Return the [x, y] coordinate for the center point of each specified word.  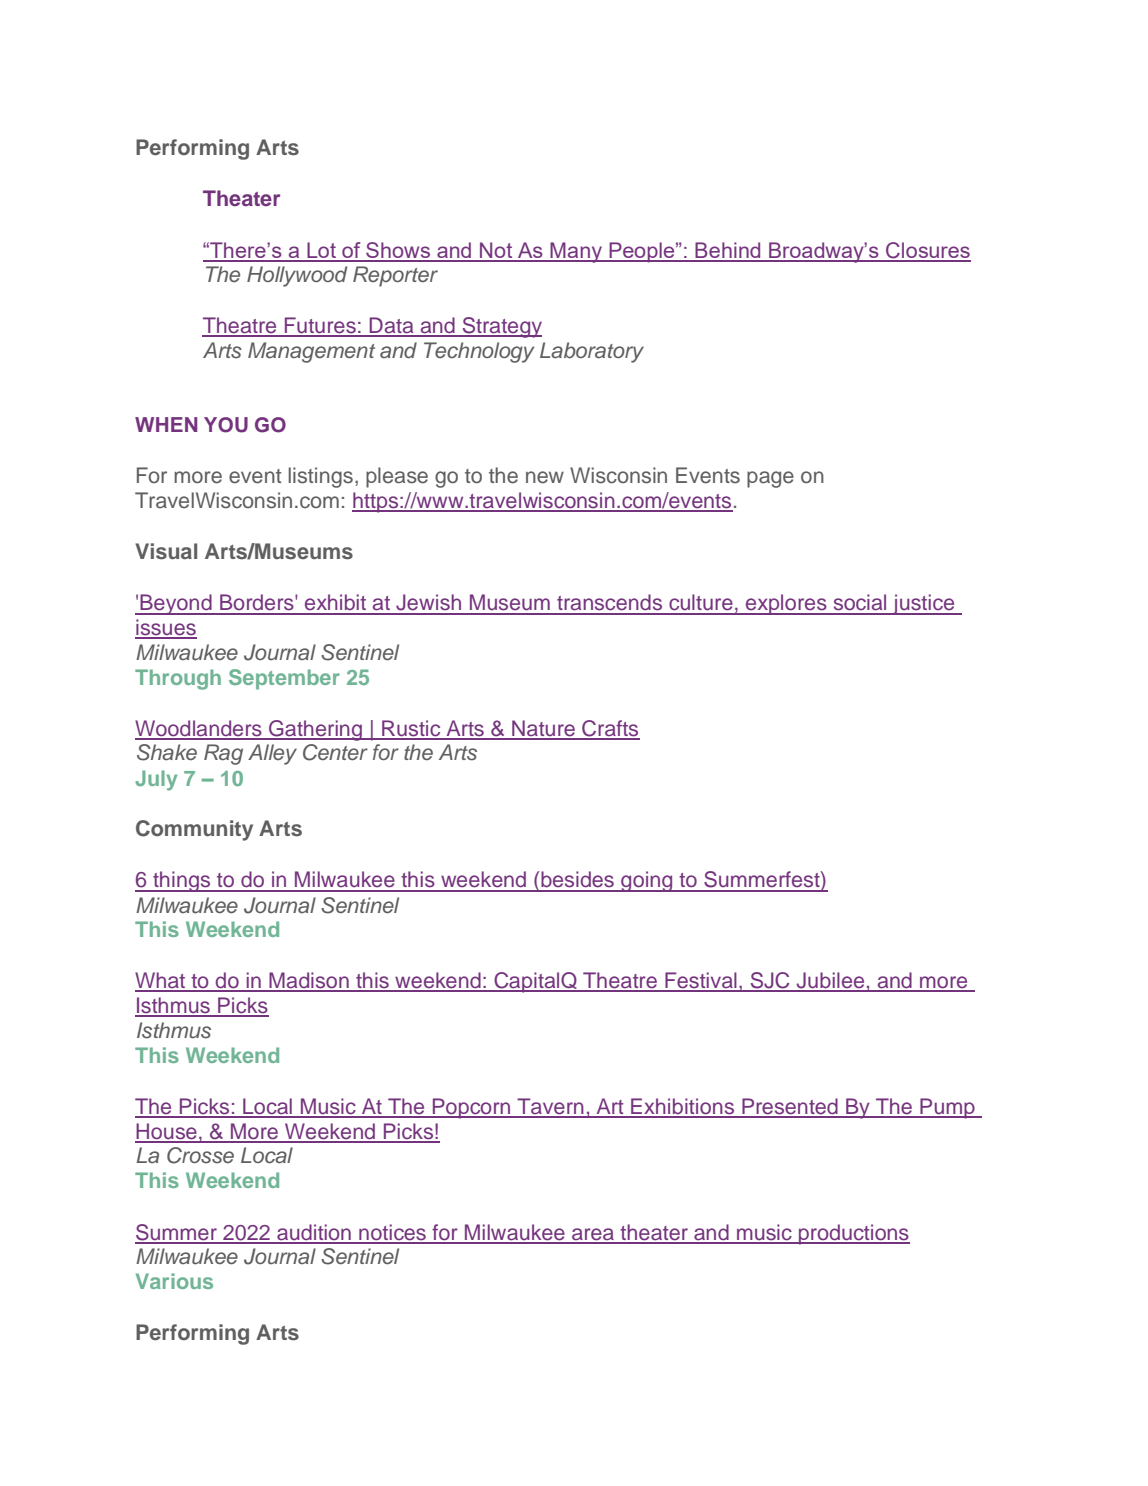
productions [853, 1234]
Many [576, 252]
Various [174, 1281]
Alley [272, 754]
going [647, 881]
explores [786, 604]
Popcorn [472, 1108]
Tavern [550, 1107]
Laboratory [592, 352]
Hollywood [297, 276]
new [545, 477]
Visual [166, 551]
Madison [309, 981]
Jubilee [830, 981]
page [770, 479]
